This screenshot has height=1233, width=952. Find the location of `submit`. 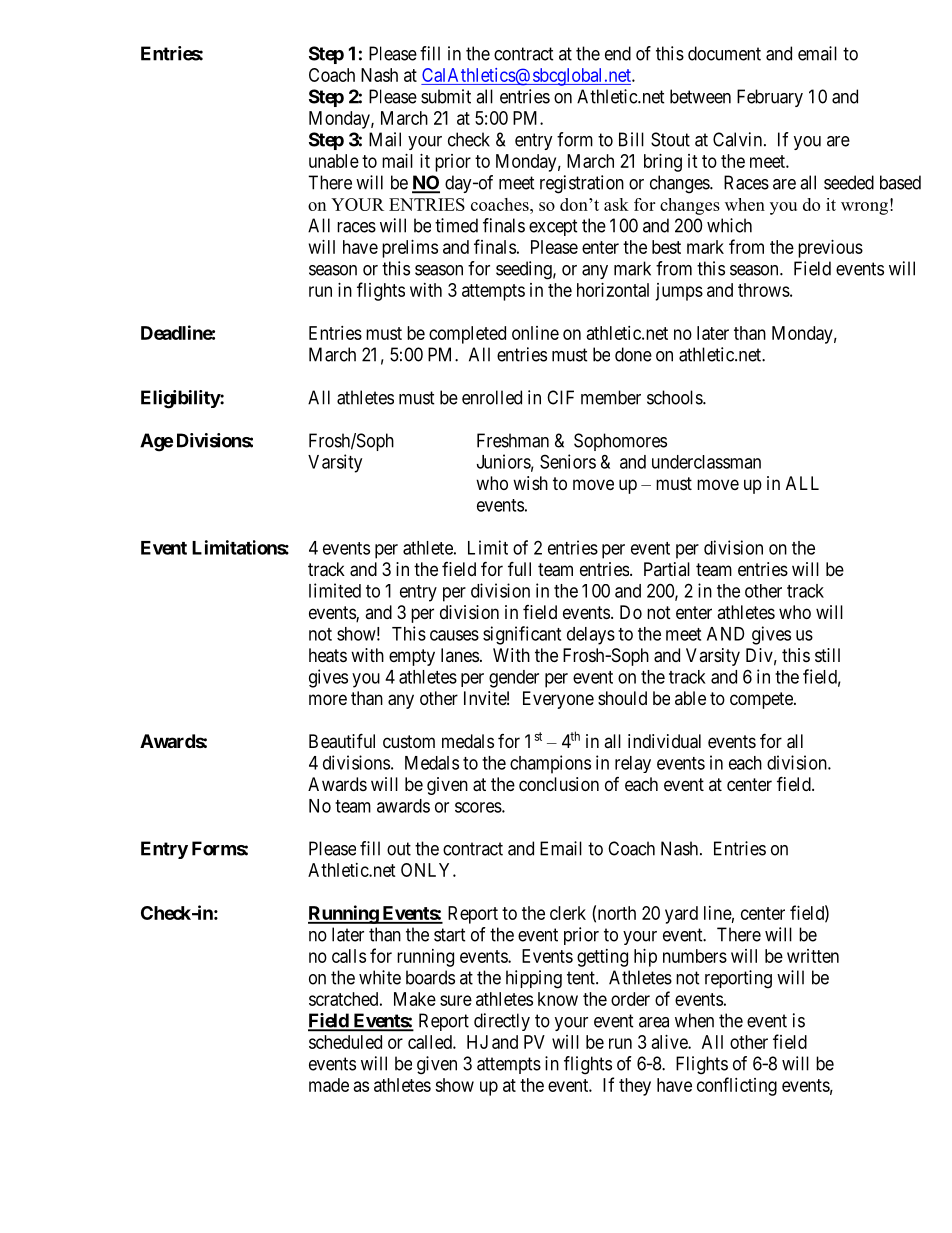

submit is located at coordinates (446, 96).
